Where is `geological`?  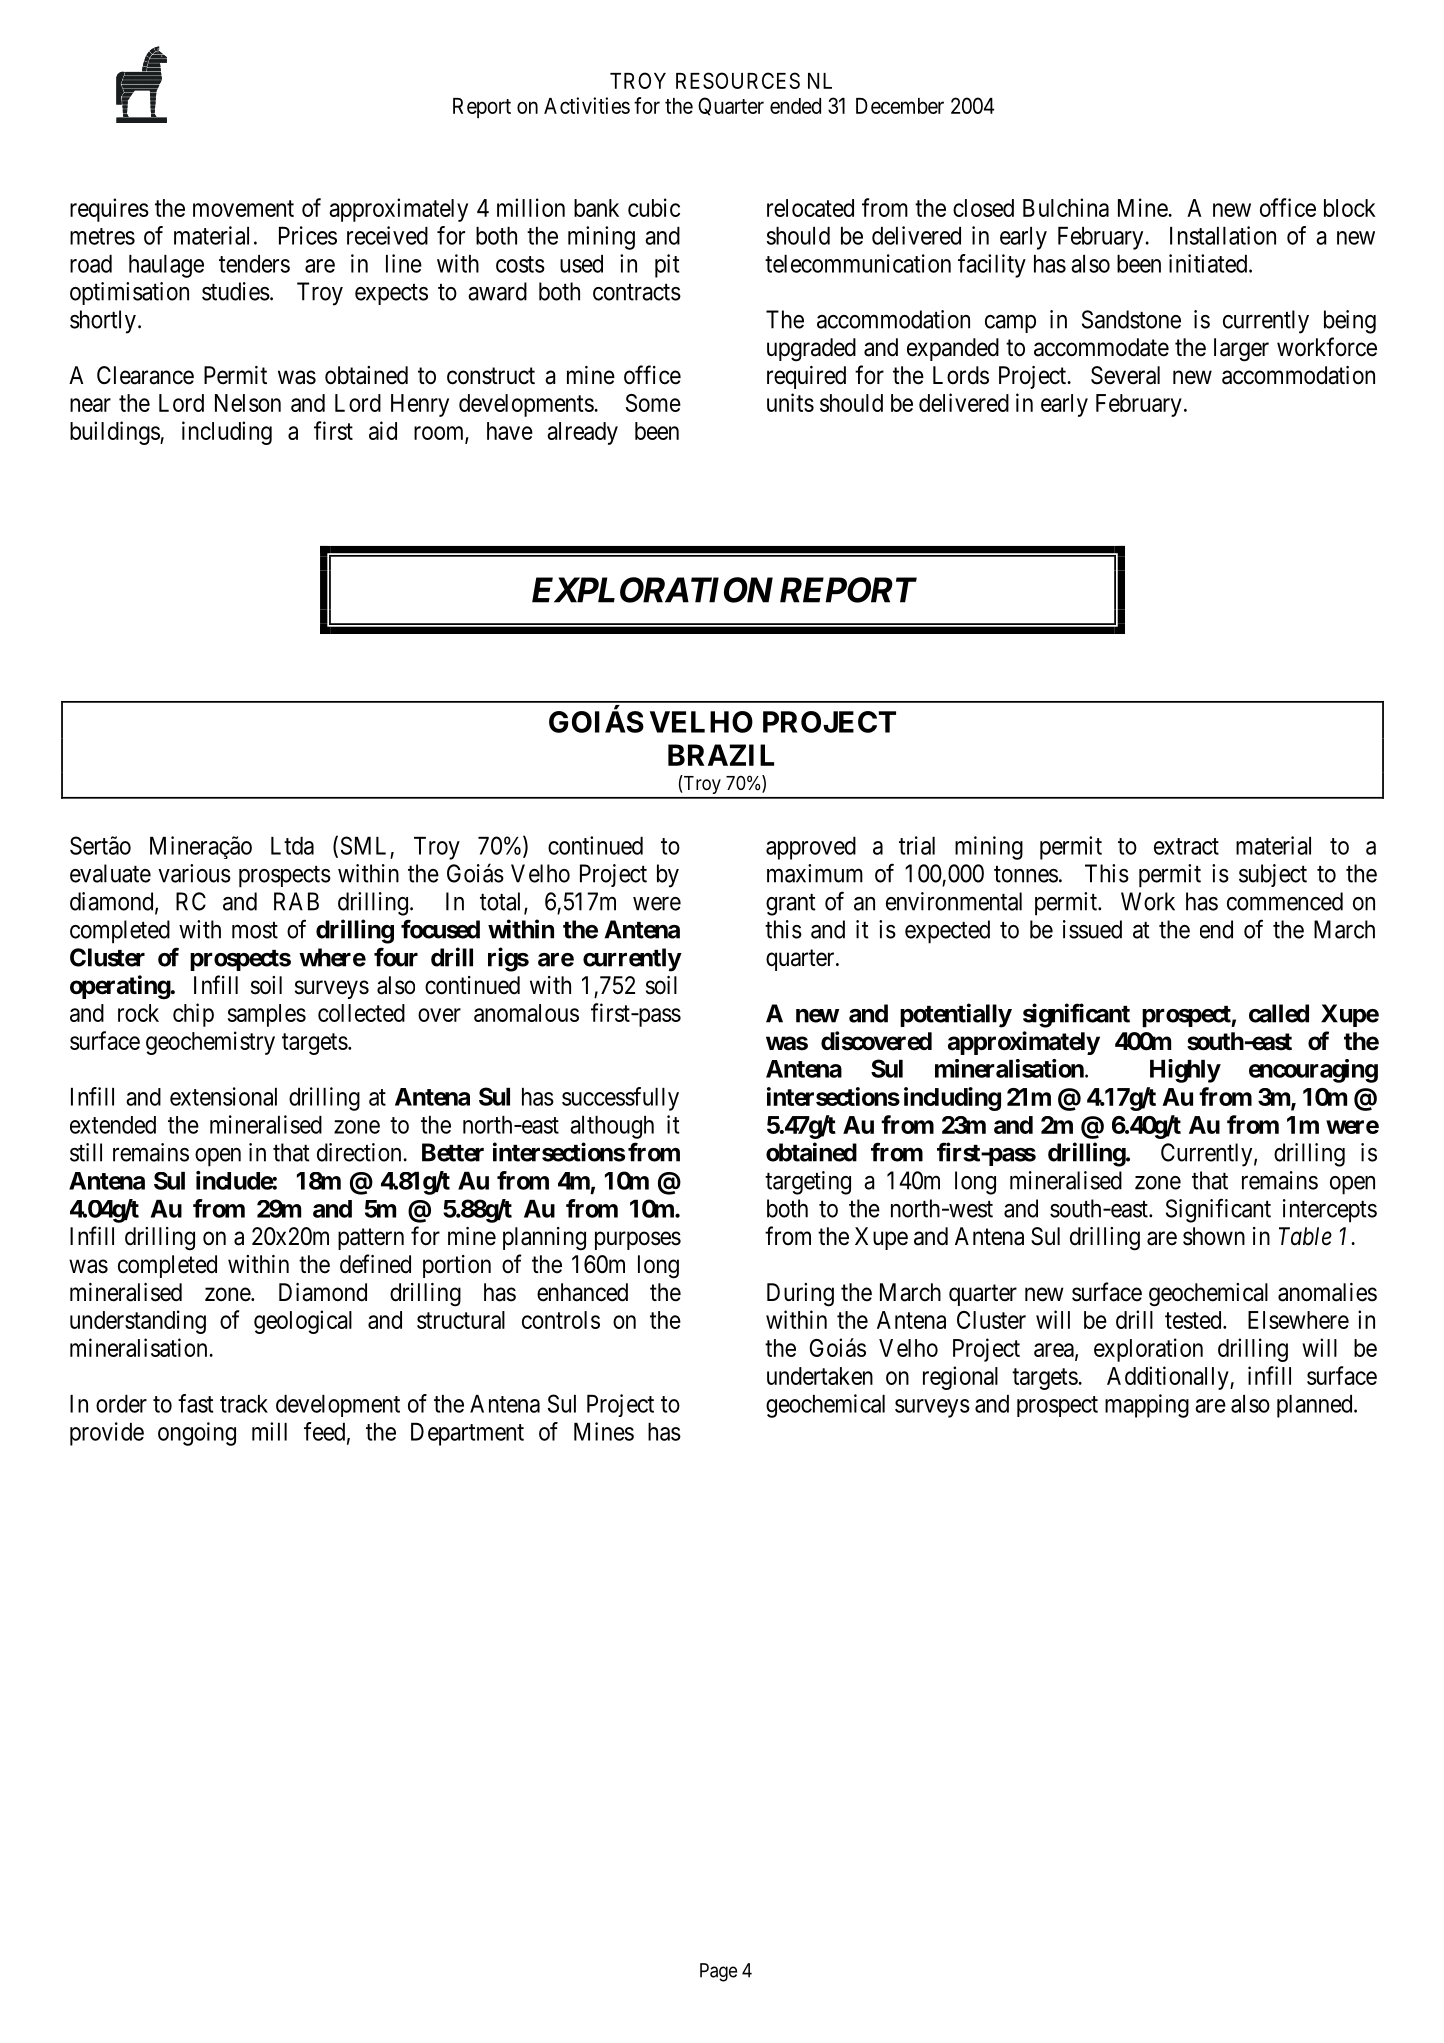 geological is located at coordinates (303, 1322).
